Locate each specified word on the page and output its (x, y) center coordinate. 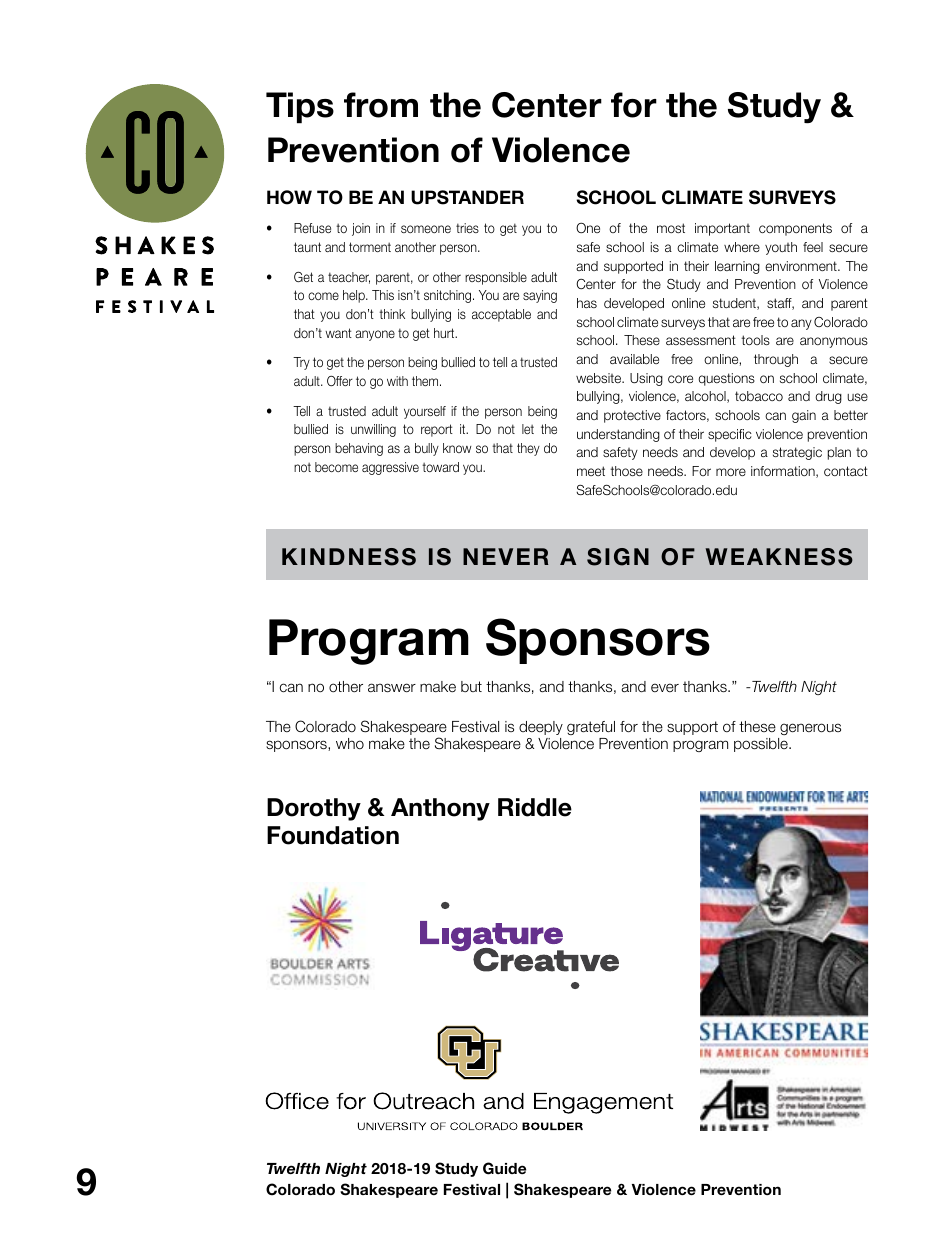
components (795, 229)
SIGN (618, 557)
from (381, 105)
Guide (504, 1168)
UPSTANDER (467, 197)
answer (392, 688)
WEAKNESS (779, 557)
